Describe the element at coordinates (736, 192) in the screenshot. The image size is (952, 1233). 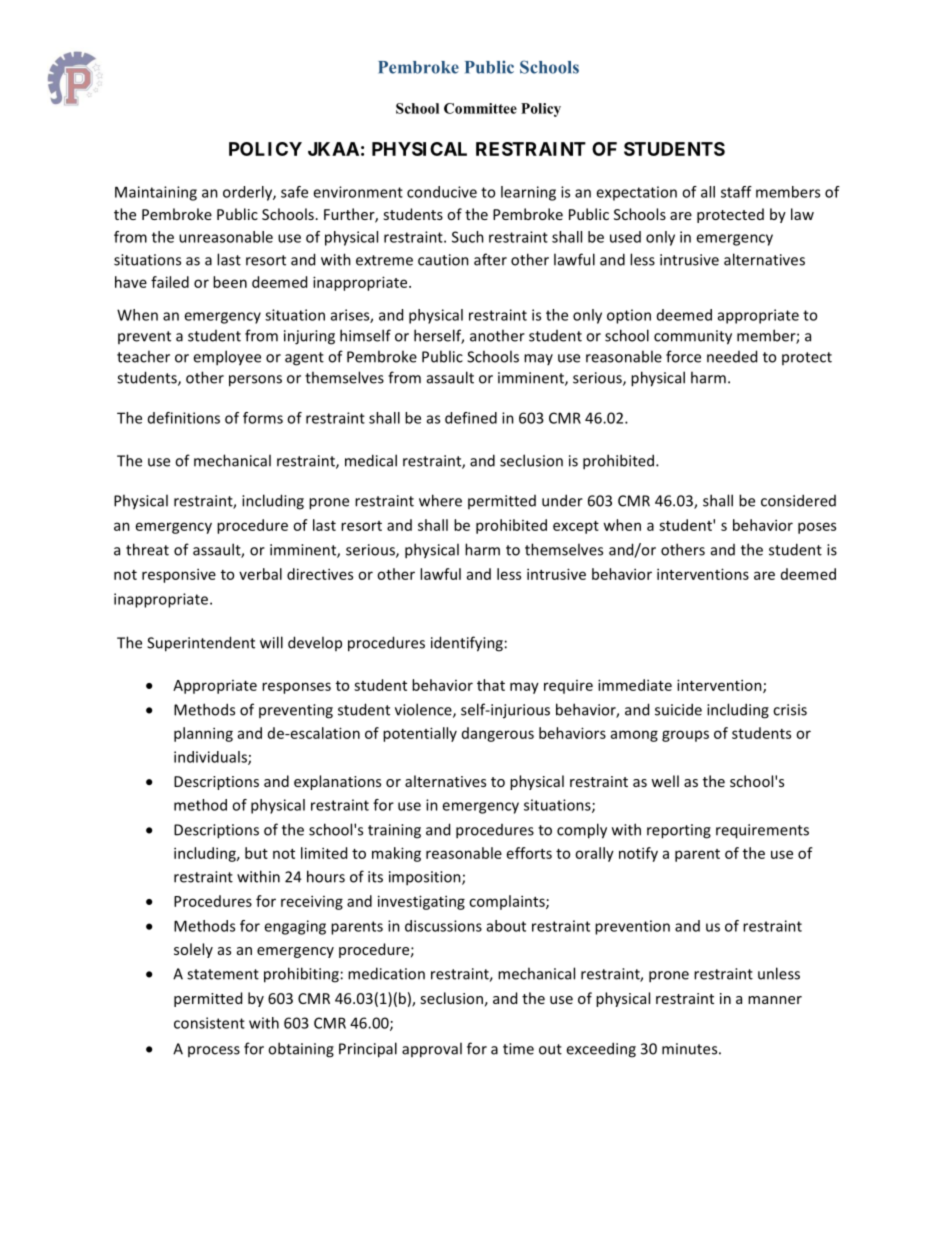
I see `staff` at that location.
